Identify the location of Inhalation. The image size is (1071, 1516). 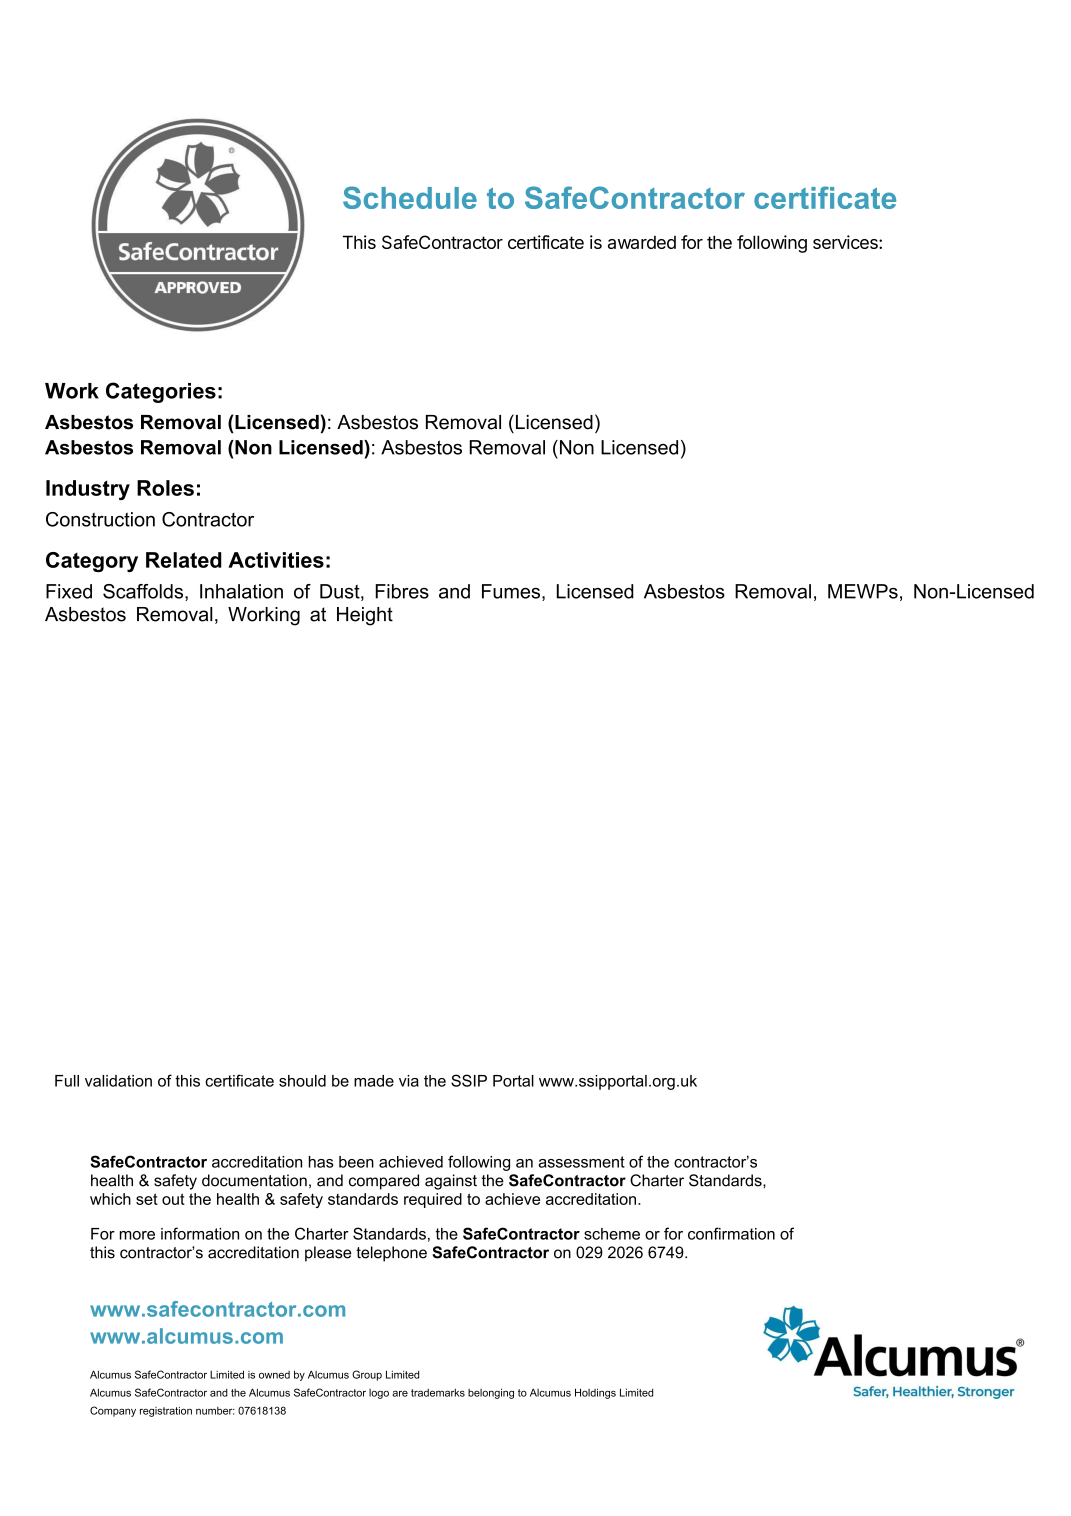
(241, 591).
